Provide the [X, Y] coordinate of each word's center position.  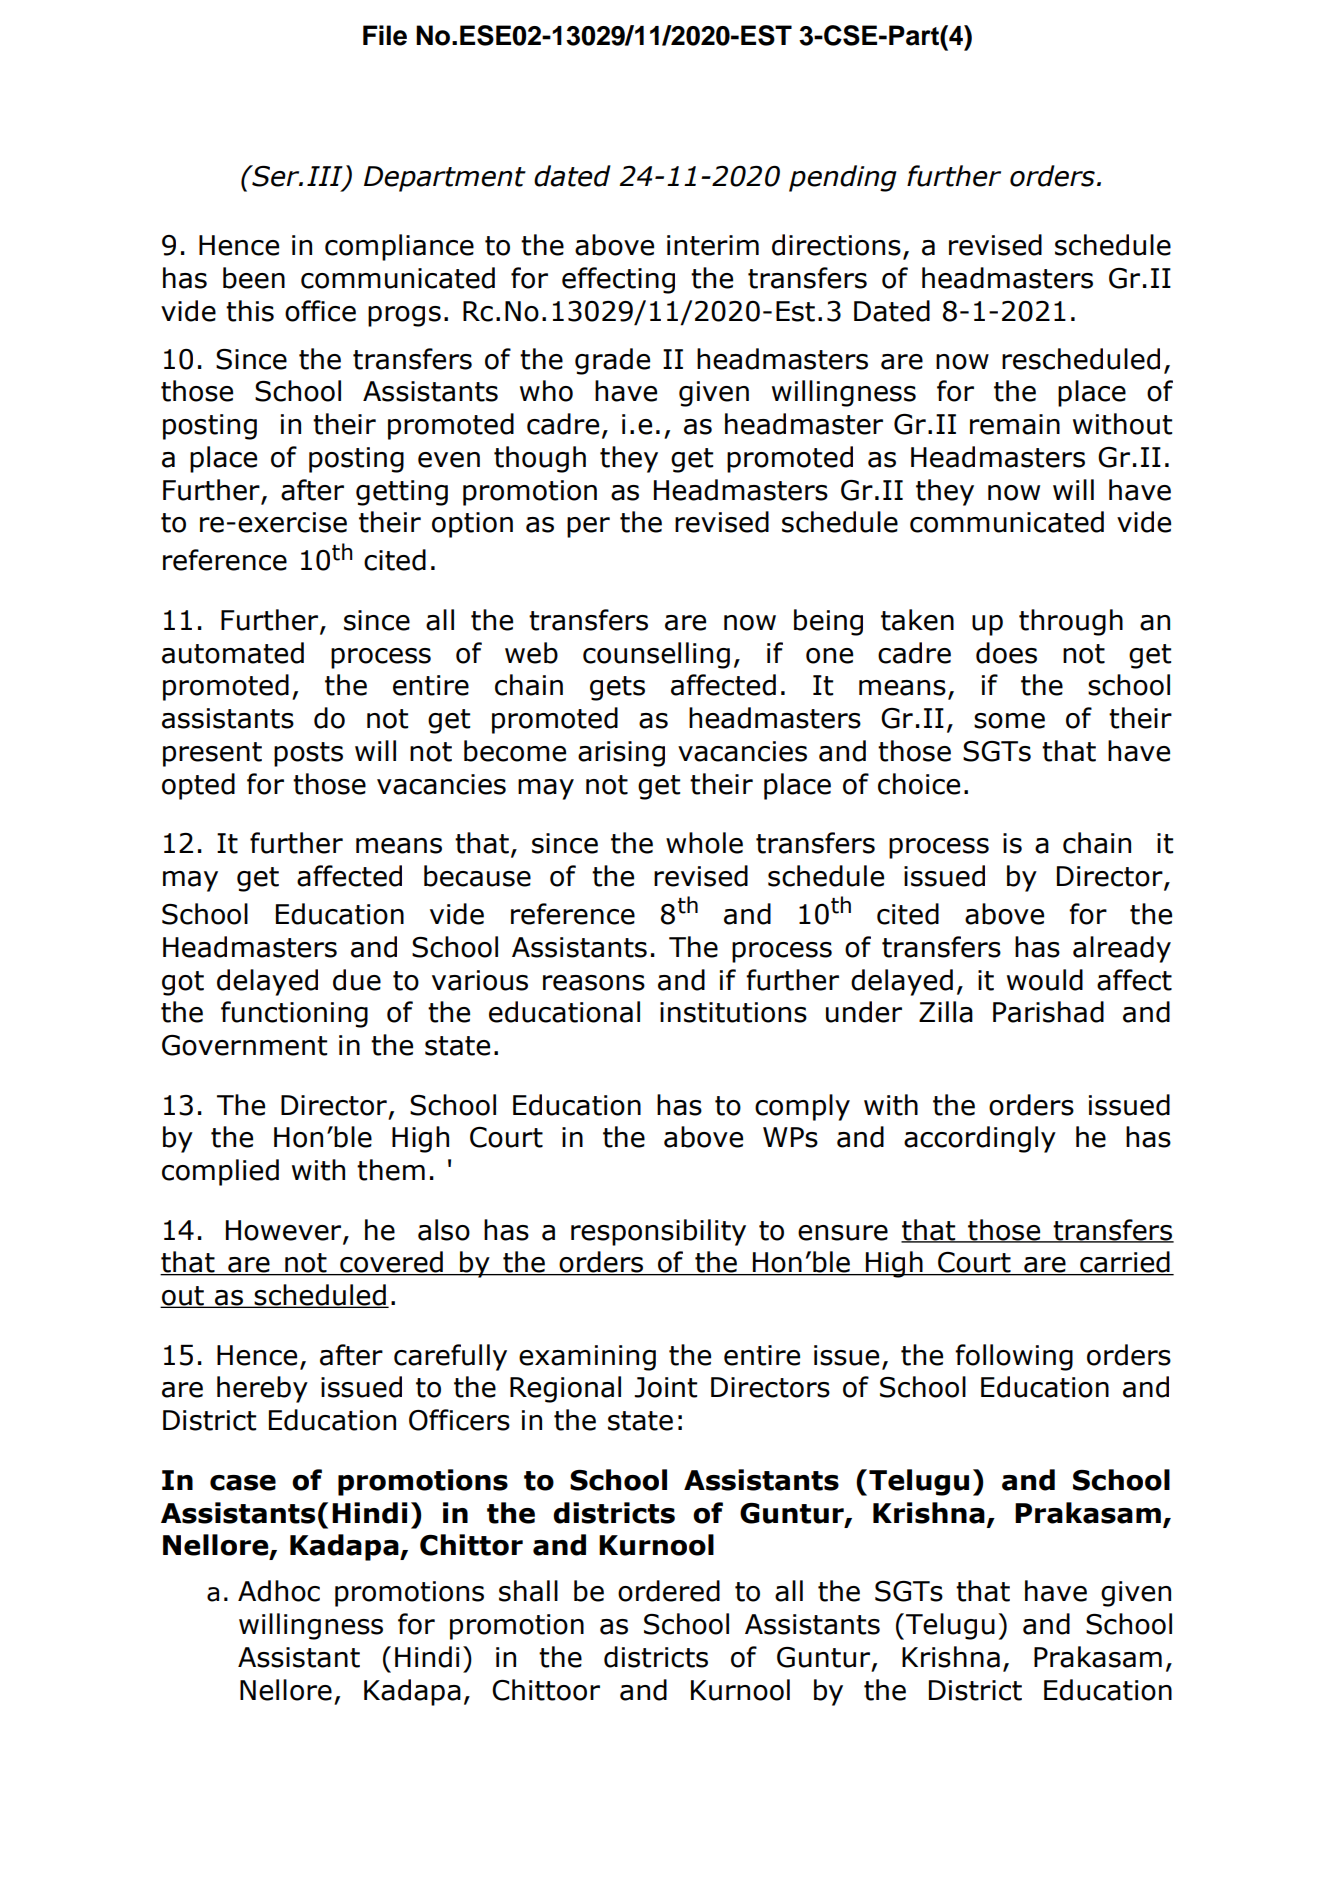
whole [704, 843]
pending [843, 178]
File [385, 35]
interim [713, 245]
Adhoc [279, 1591]
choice [919, 784]
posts [308, 754]
